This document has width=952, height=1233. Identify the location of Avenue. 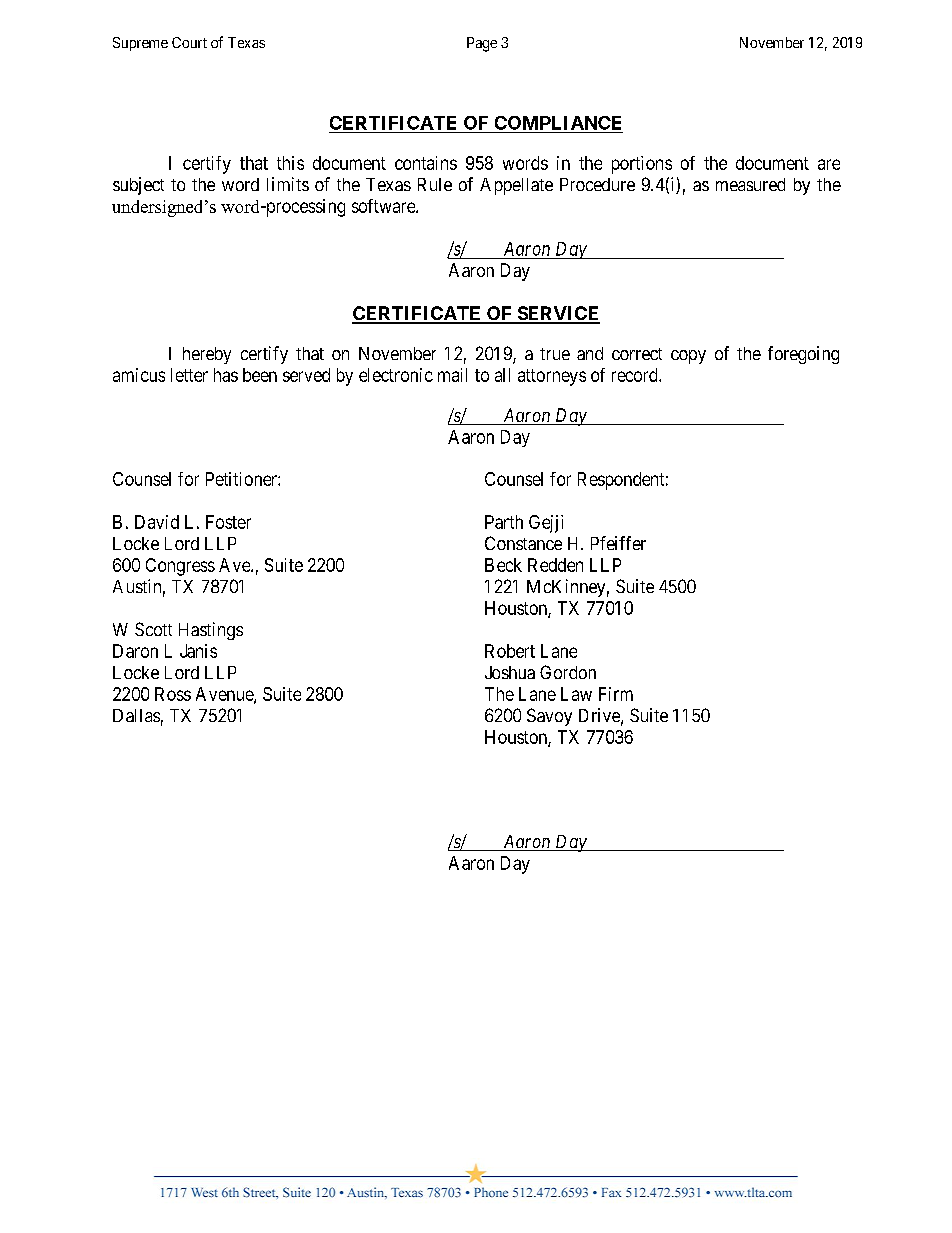
(225, 695).
